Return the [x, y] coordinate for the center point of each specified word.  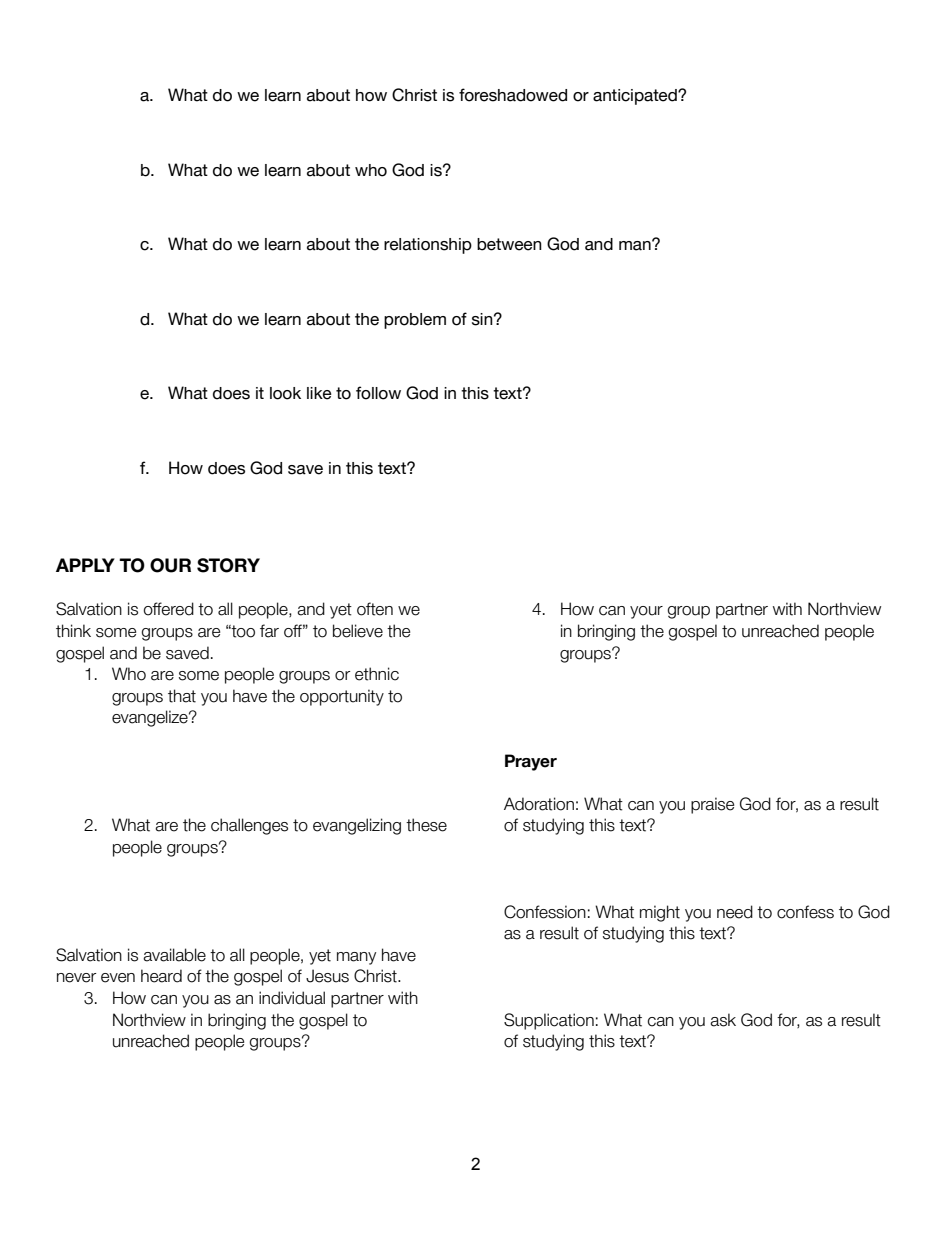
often [375, 609]
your [646, 612]
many [356, 958]
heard [161, 976]
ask [723, 1020]
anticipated [636, 97]
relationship [428, 246]
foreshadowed [513, 95]
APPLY [85, 565]
